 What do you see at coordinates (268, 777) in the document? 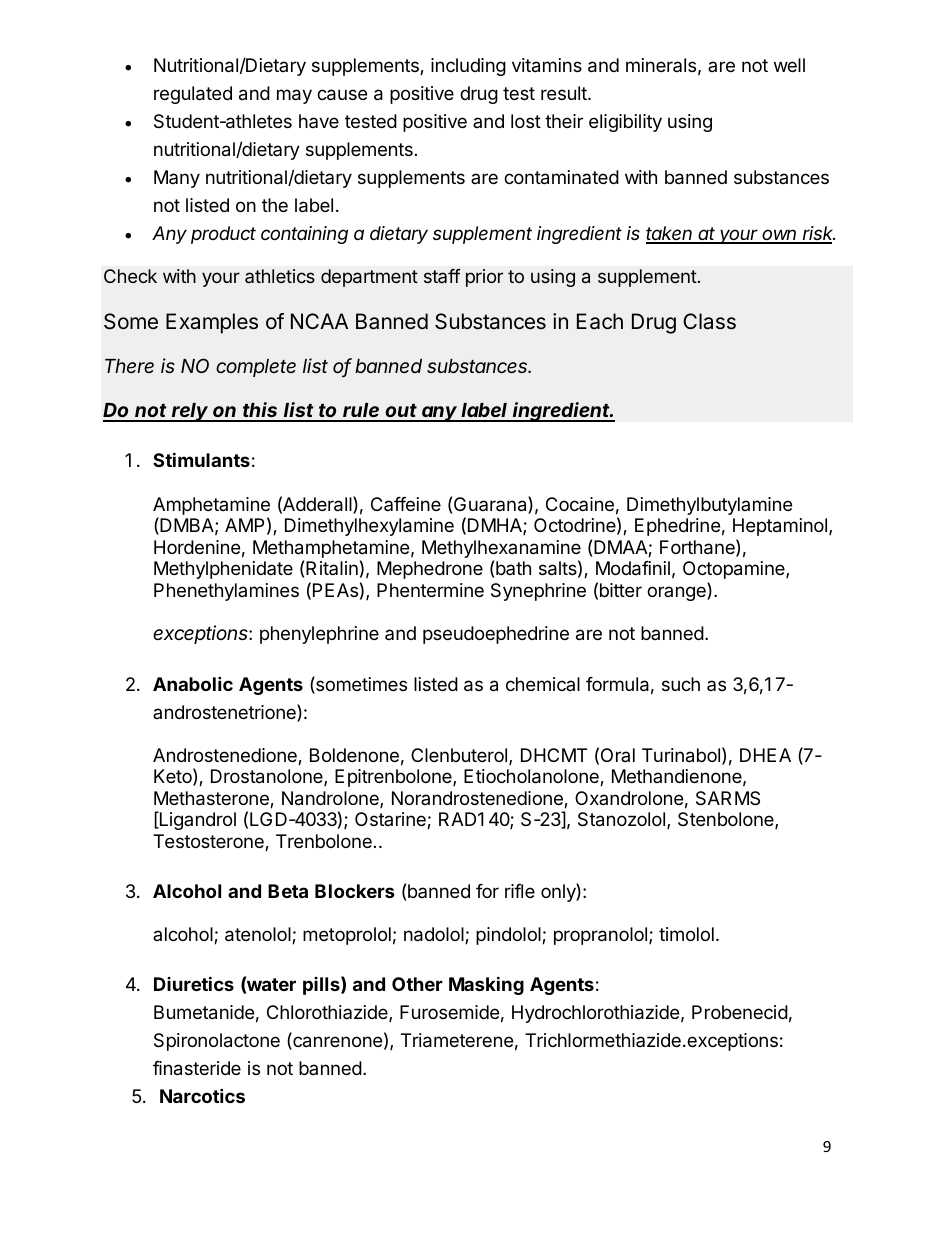
I see `Drostanolone` at bounding box center [268, 777].
